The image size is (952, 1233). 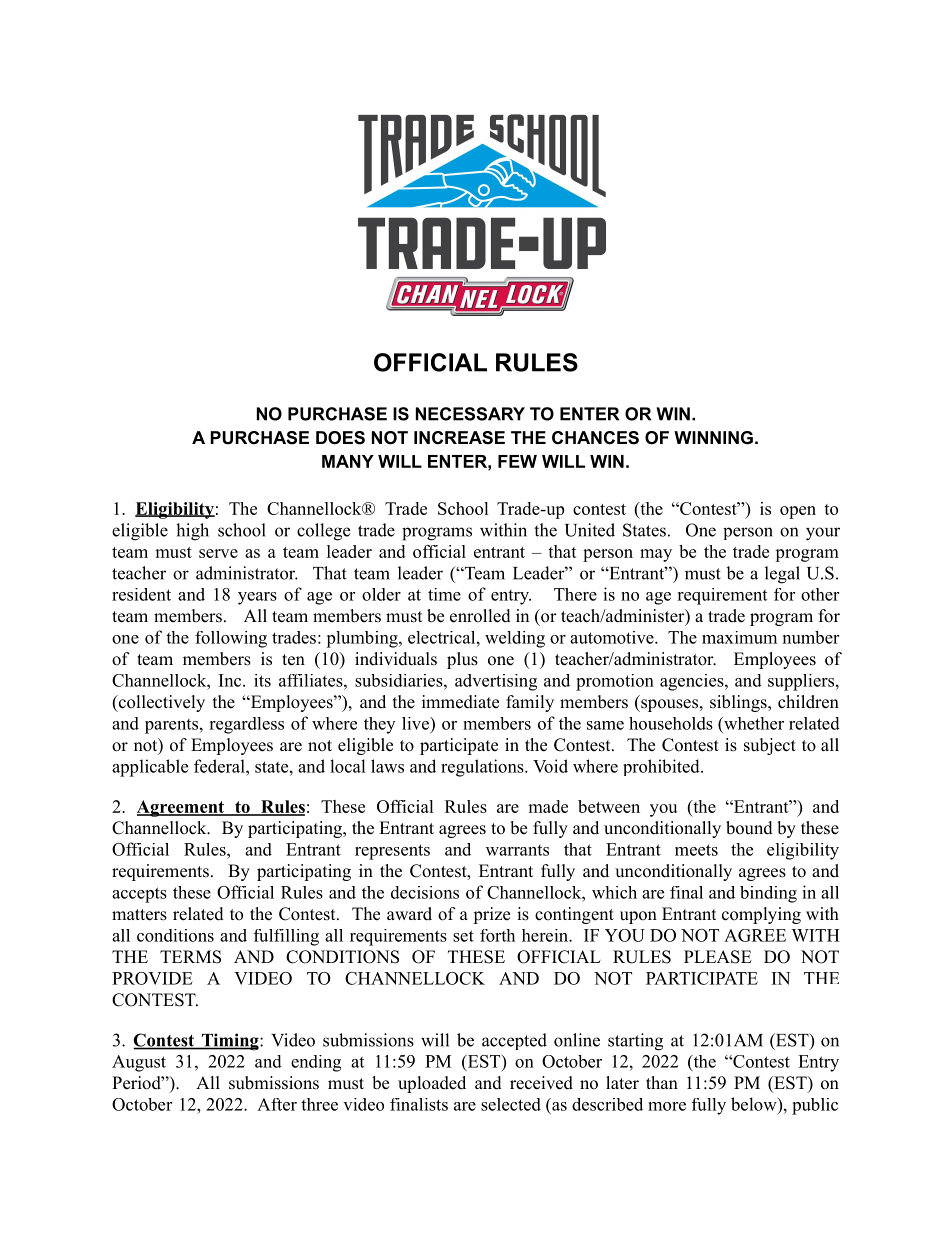 I want to click on immediate, so click(x=460, y=702).
